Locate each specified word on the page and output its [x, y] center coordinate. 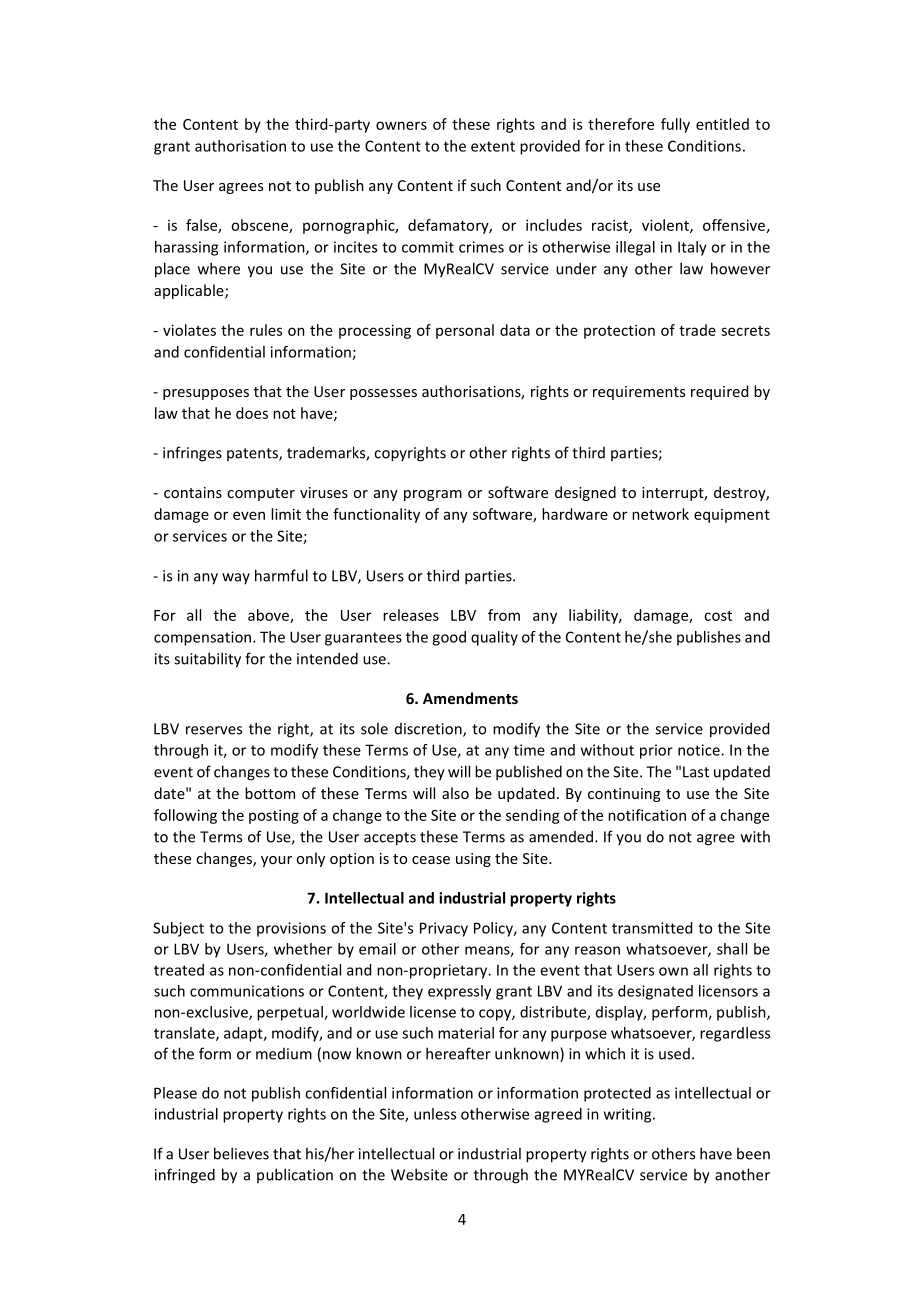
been [753, 1153]
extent [493, 146]
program [433, 495]
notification [647, 815]
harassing [186, 248]
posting [274, 816]
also [455, 793]
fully [675, 125]
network [660, 514]
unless [435, 1114]
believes [241, 1153]
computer [261, 494]
